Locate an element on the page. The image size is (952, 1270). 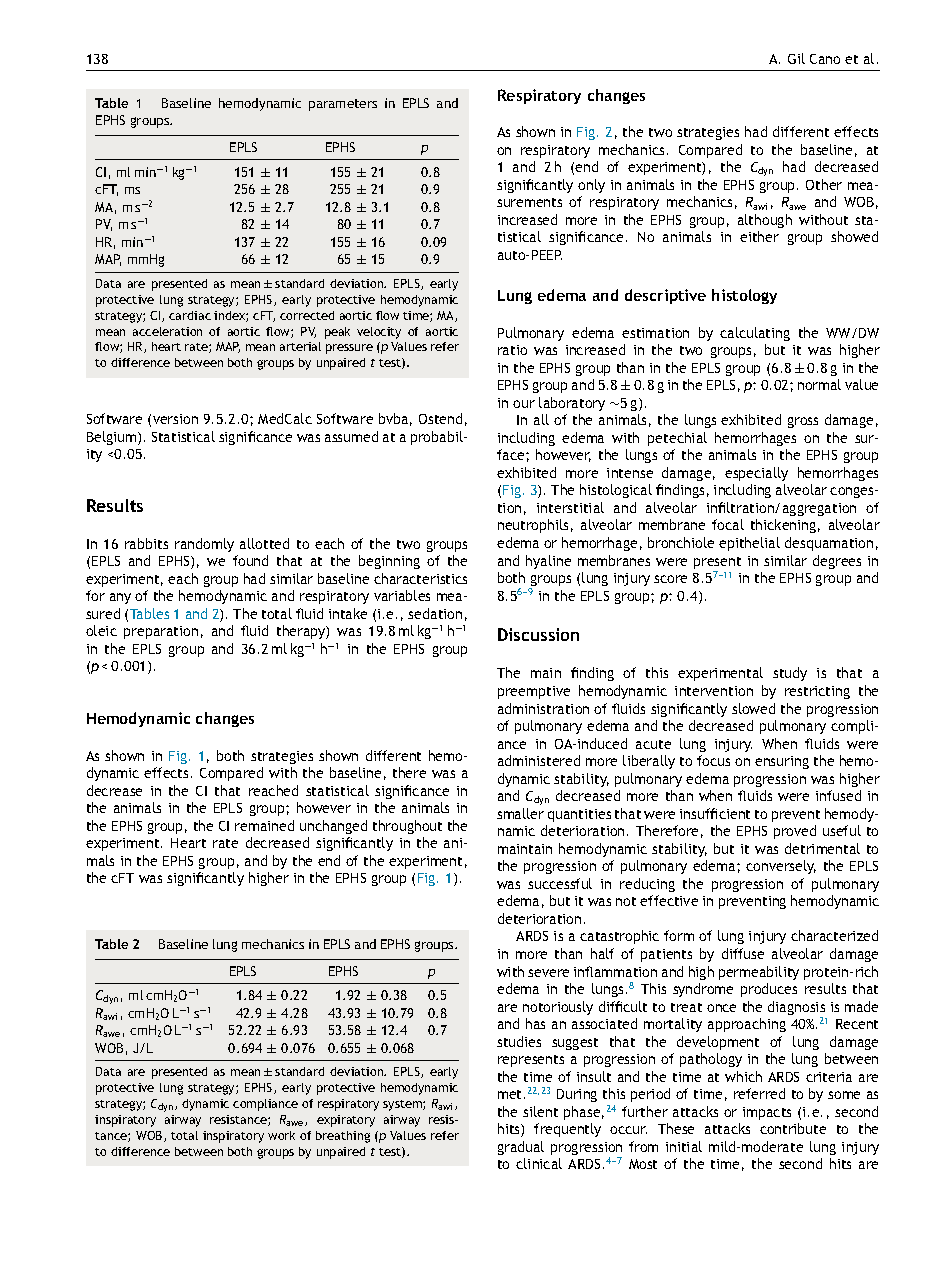
ensuring is located at coordinates (782, 762).
